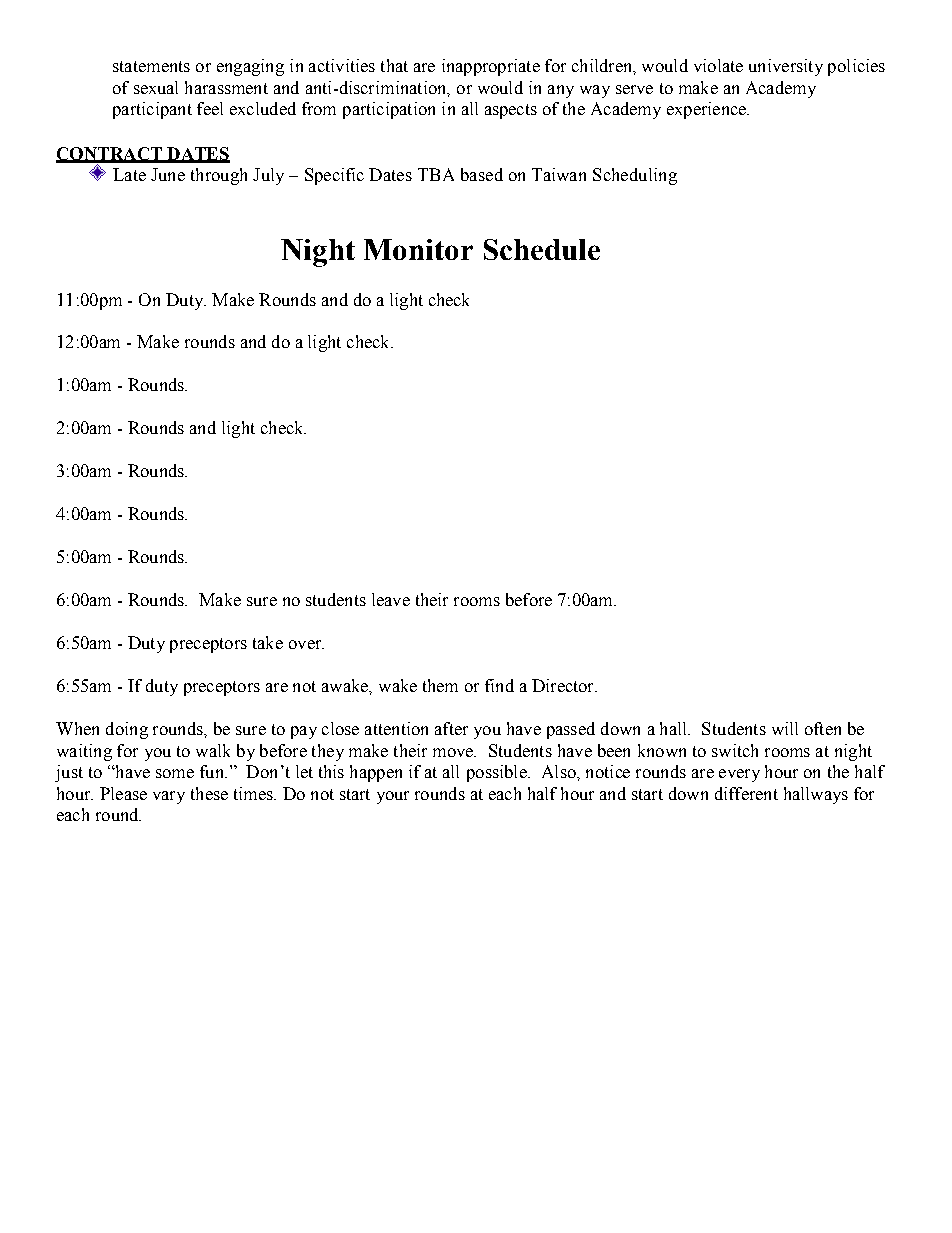 This page has height=1233, width=952. I want to click on university, so click(786, 67).
